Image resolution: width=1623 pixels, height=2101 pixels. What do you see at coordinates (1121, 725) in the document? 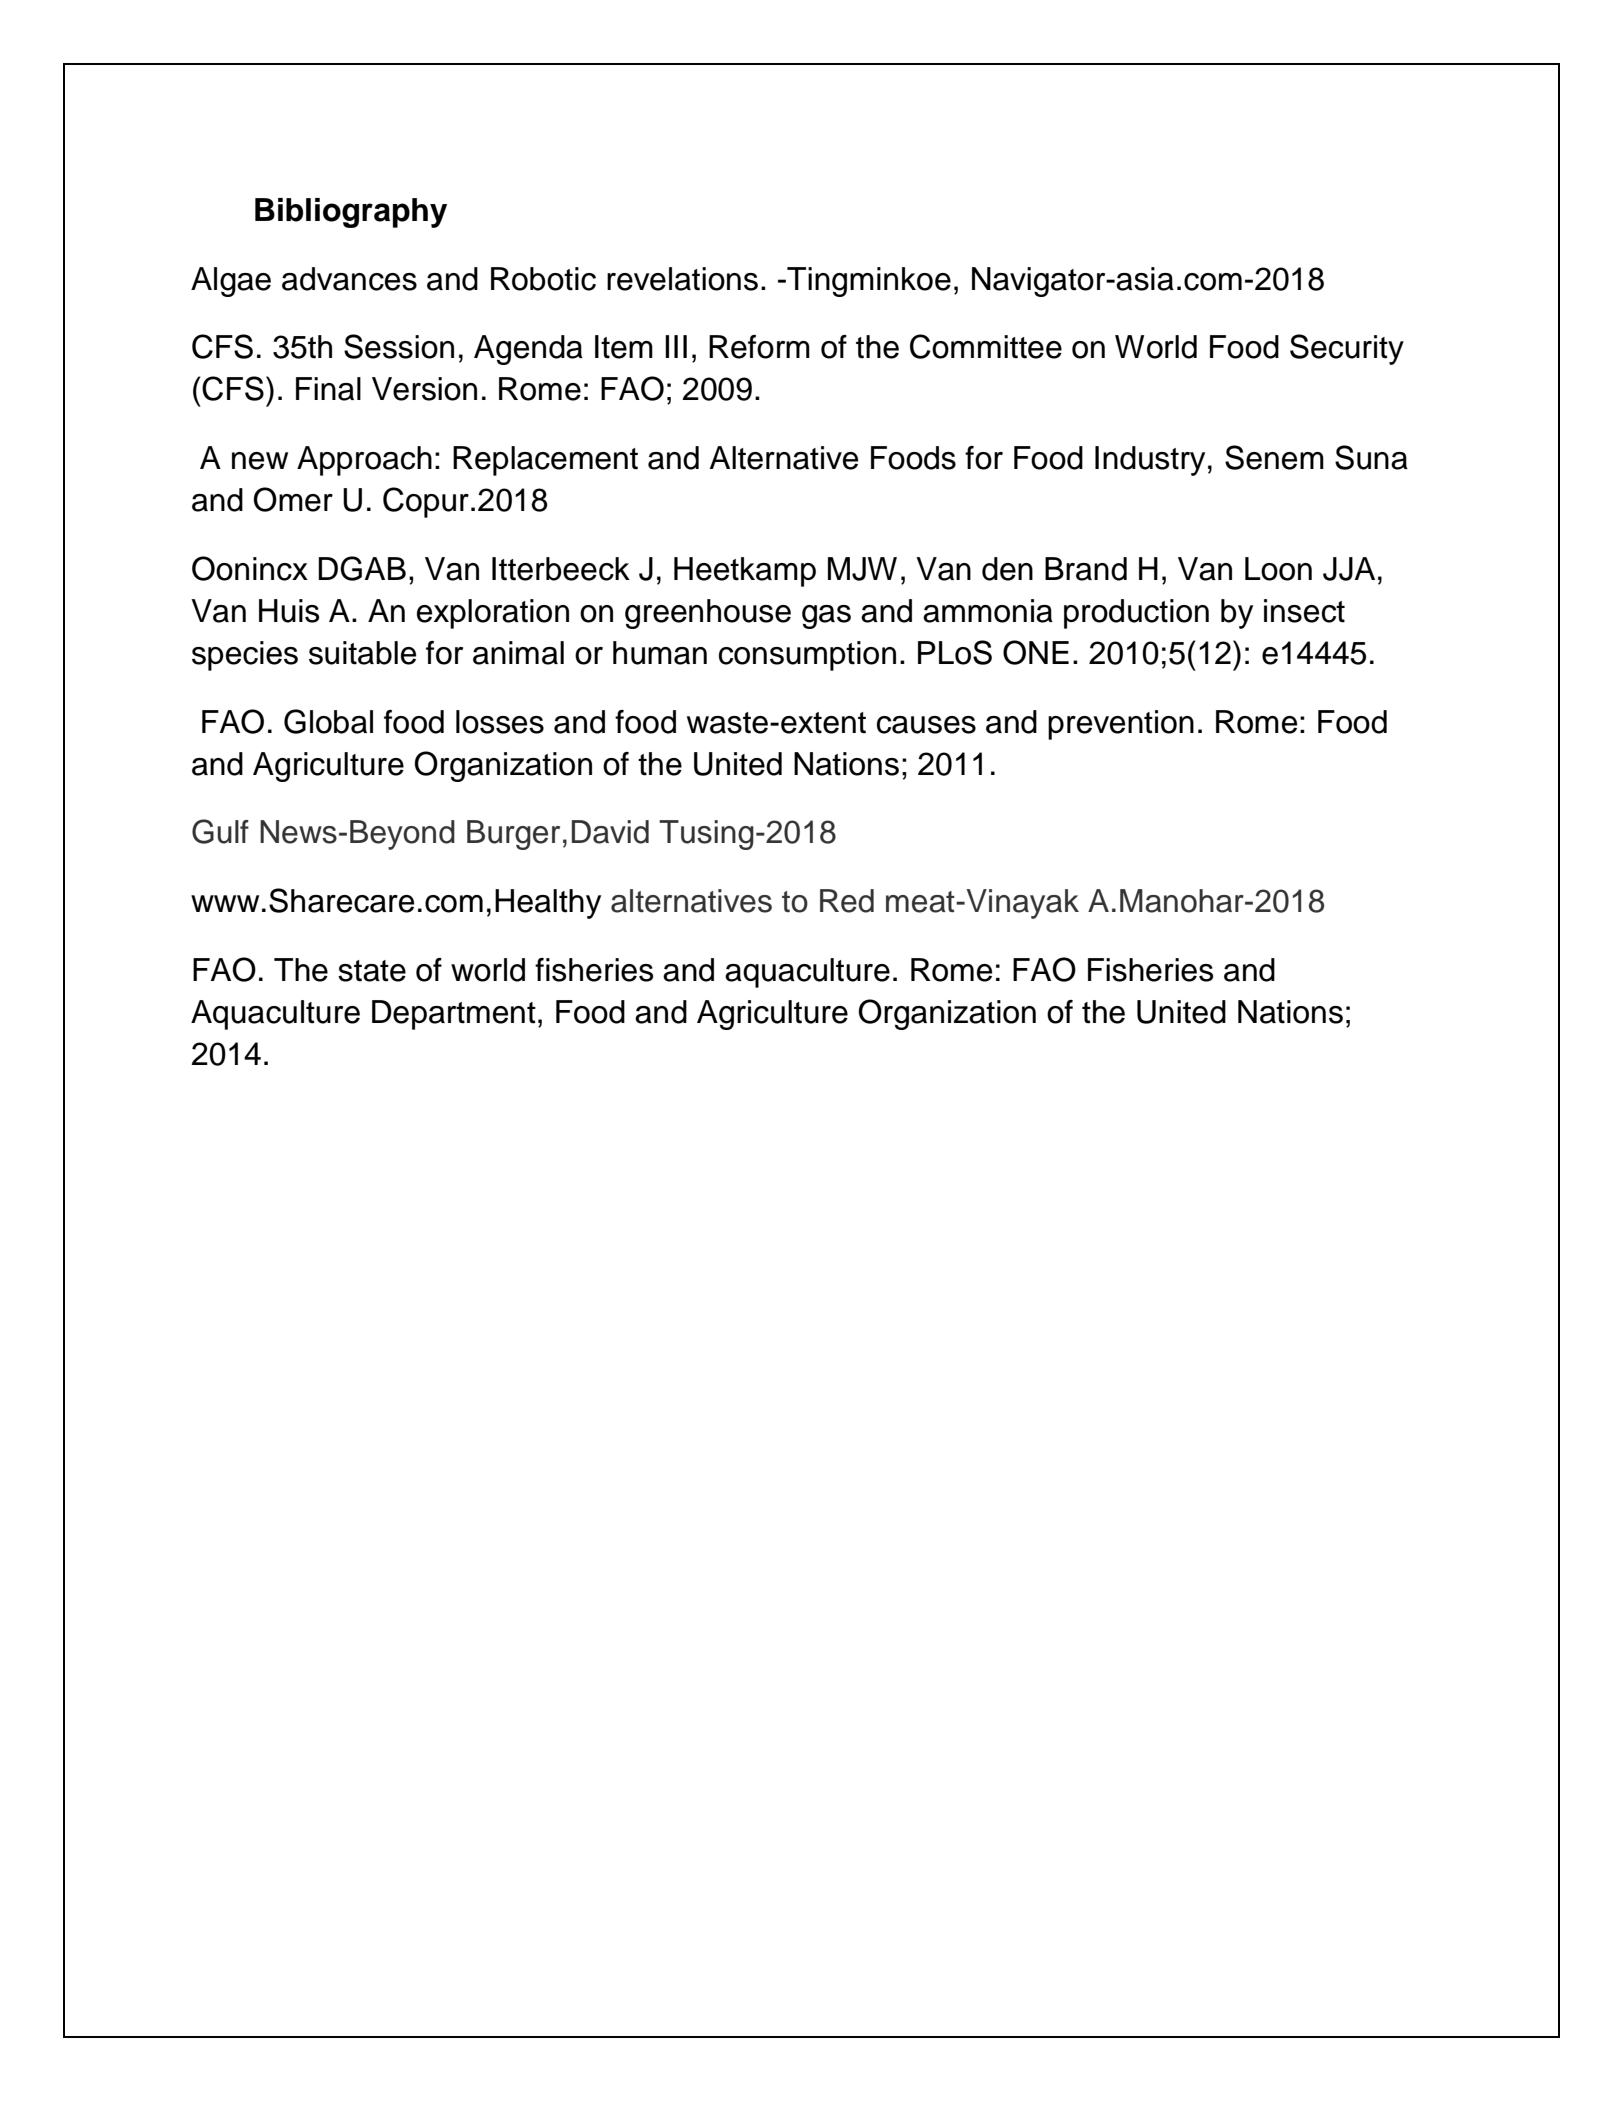
I see `prevention` at bounding box center [1121, 725].
